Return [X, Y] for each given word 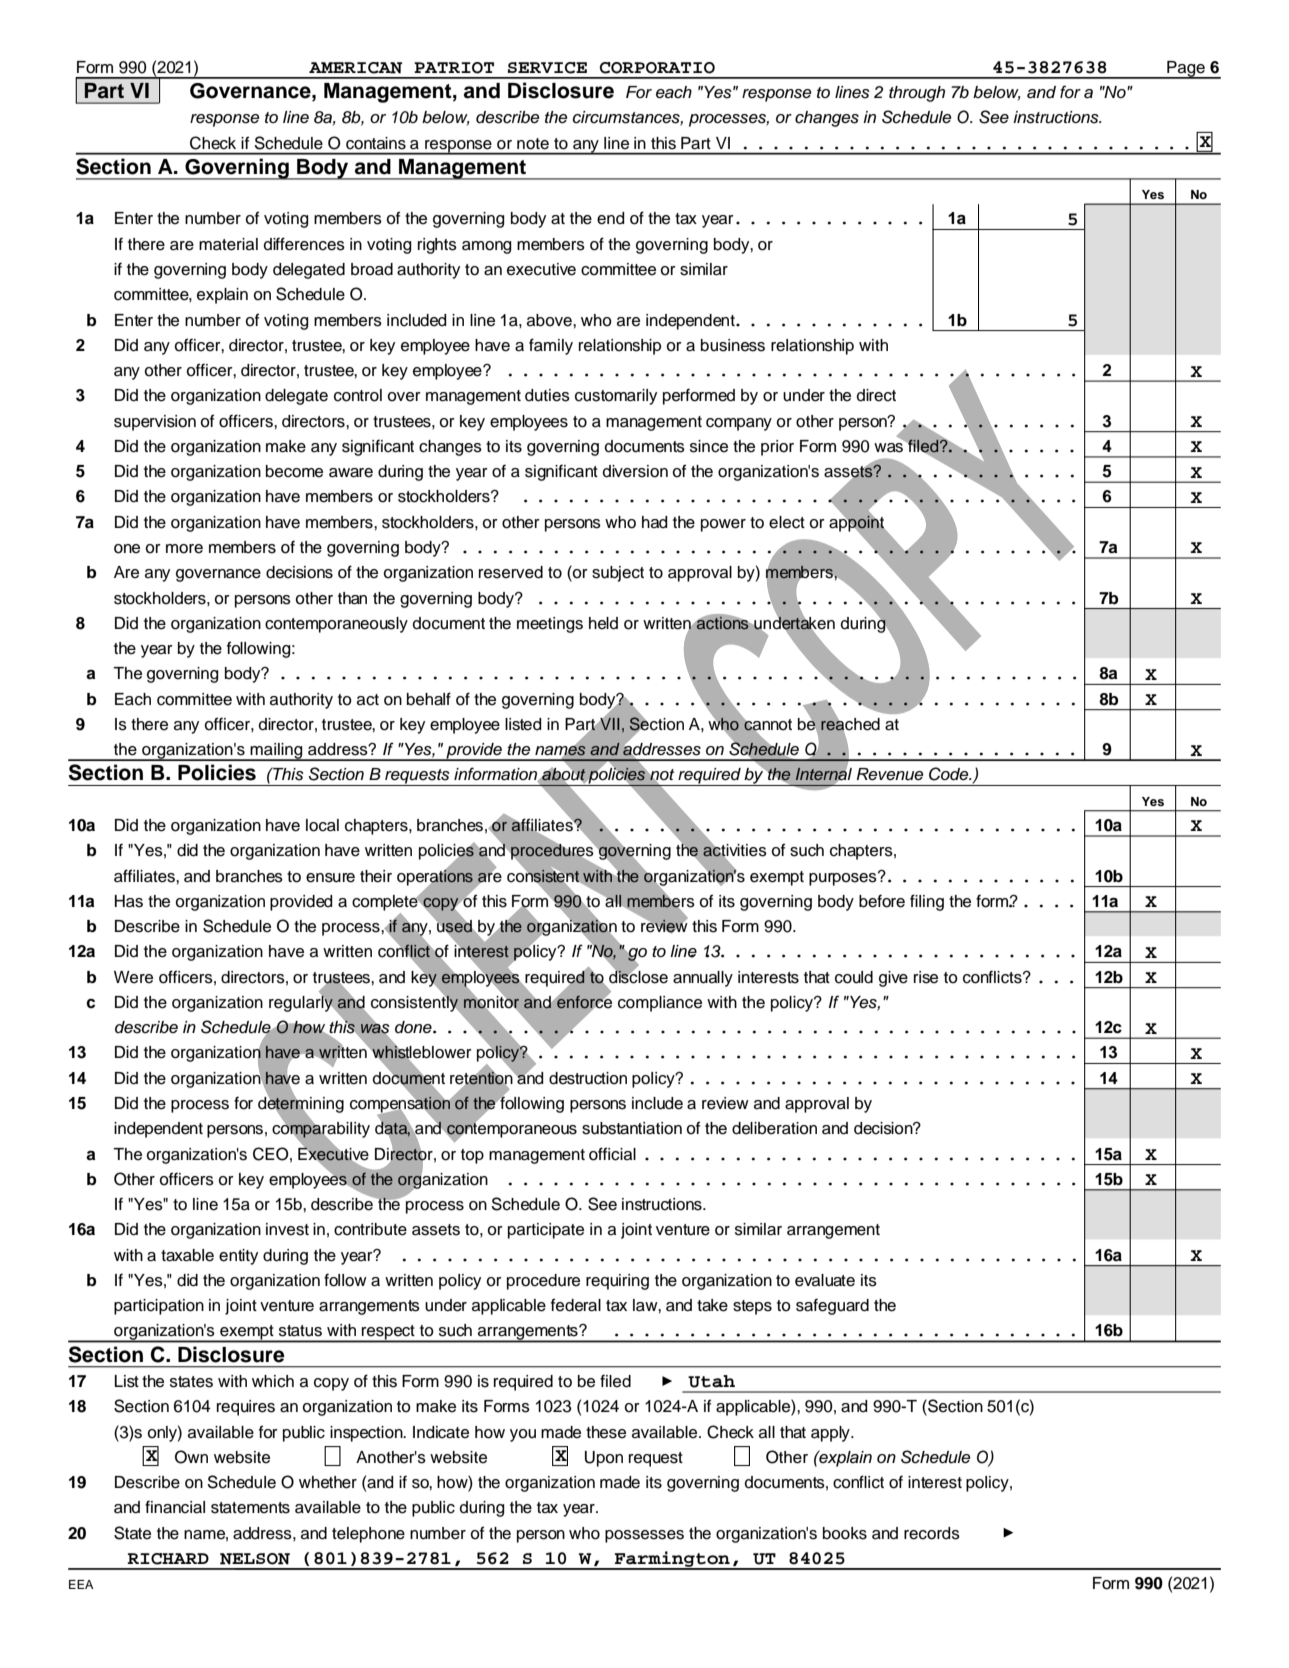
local [322, 825]
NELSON [255, 1559]
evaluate [825, 1280]
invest [287, 1229]
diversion [635, 471]
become [294, 471]
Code [950, 774]
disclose [638, 976]
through [917, 94]
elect [787, 522]
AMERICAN [355, 68]
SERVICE [547, 68]
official [612, 1154]
